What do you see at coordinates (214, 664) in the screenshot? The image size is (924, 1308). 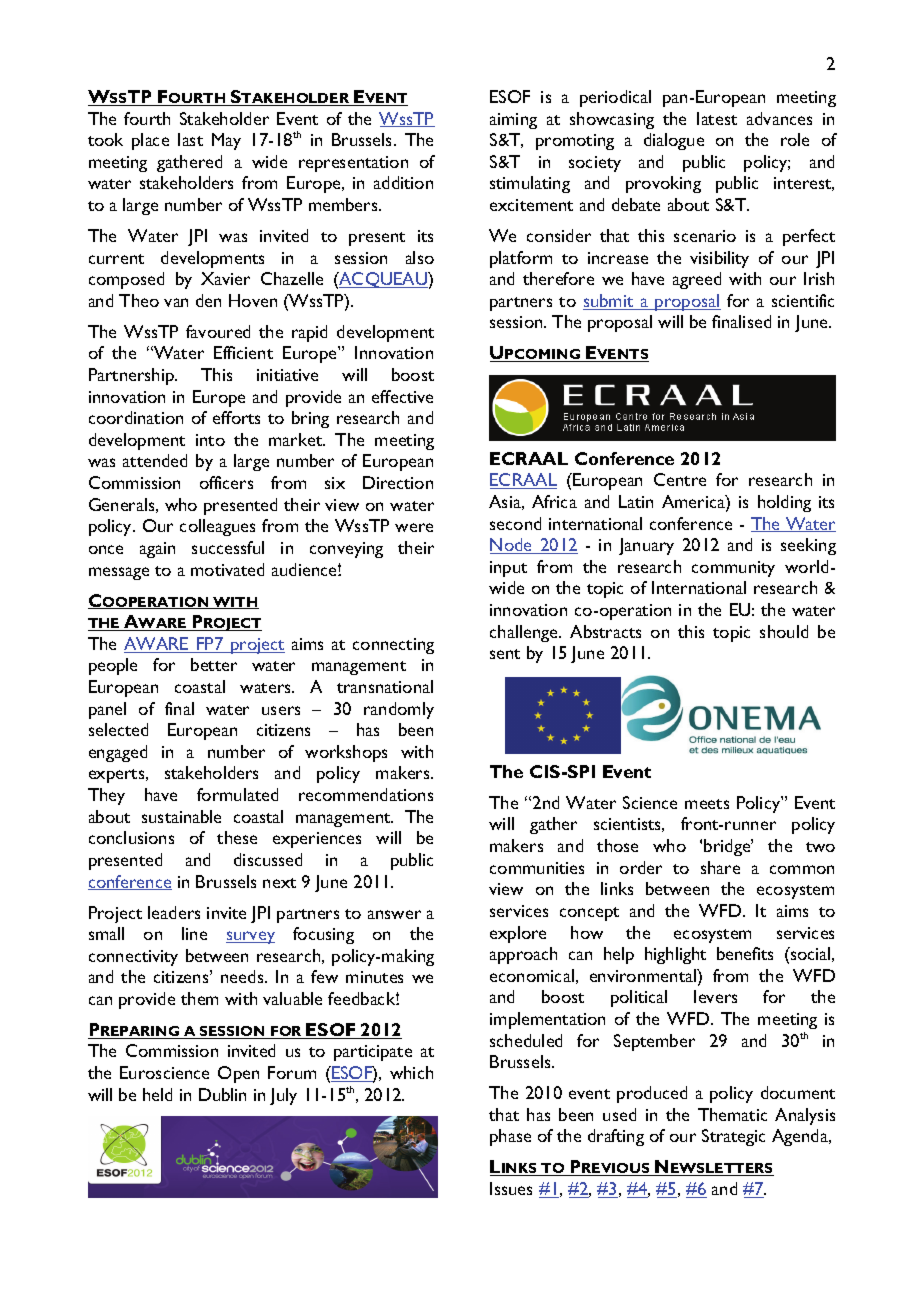 I see `better` at bounding box center [214, 664].
